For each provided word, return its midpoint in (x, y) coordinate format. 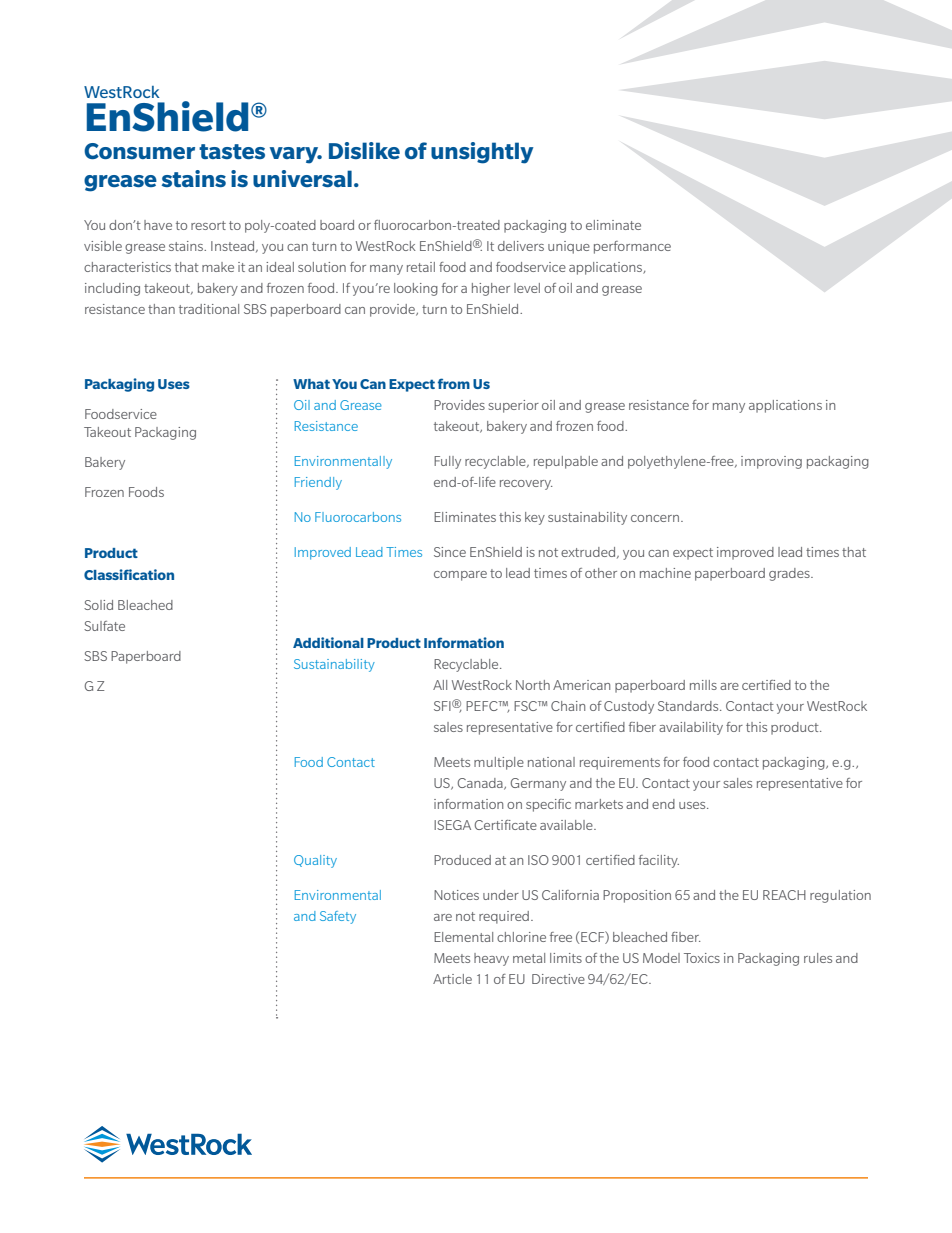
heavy (491, 959)
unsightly (482, 153)
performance (632, 247)
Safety (338, 917)
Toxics (702, 958)
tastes (232, 151)
